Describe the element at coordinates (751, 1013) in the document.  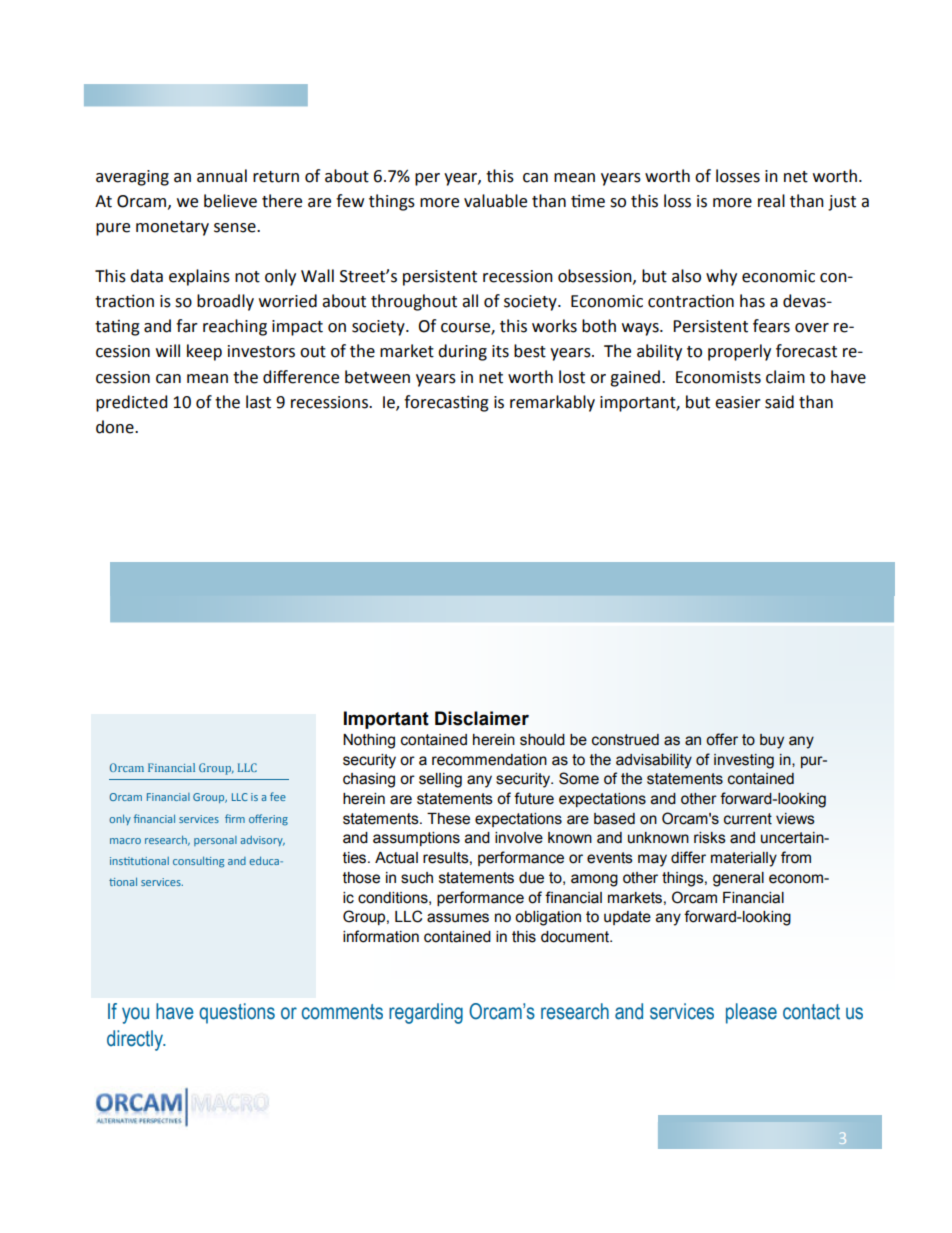
I see `please` at that location.
